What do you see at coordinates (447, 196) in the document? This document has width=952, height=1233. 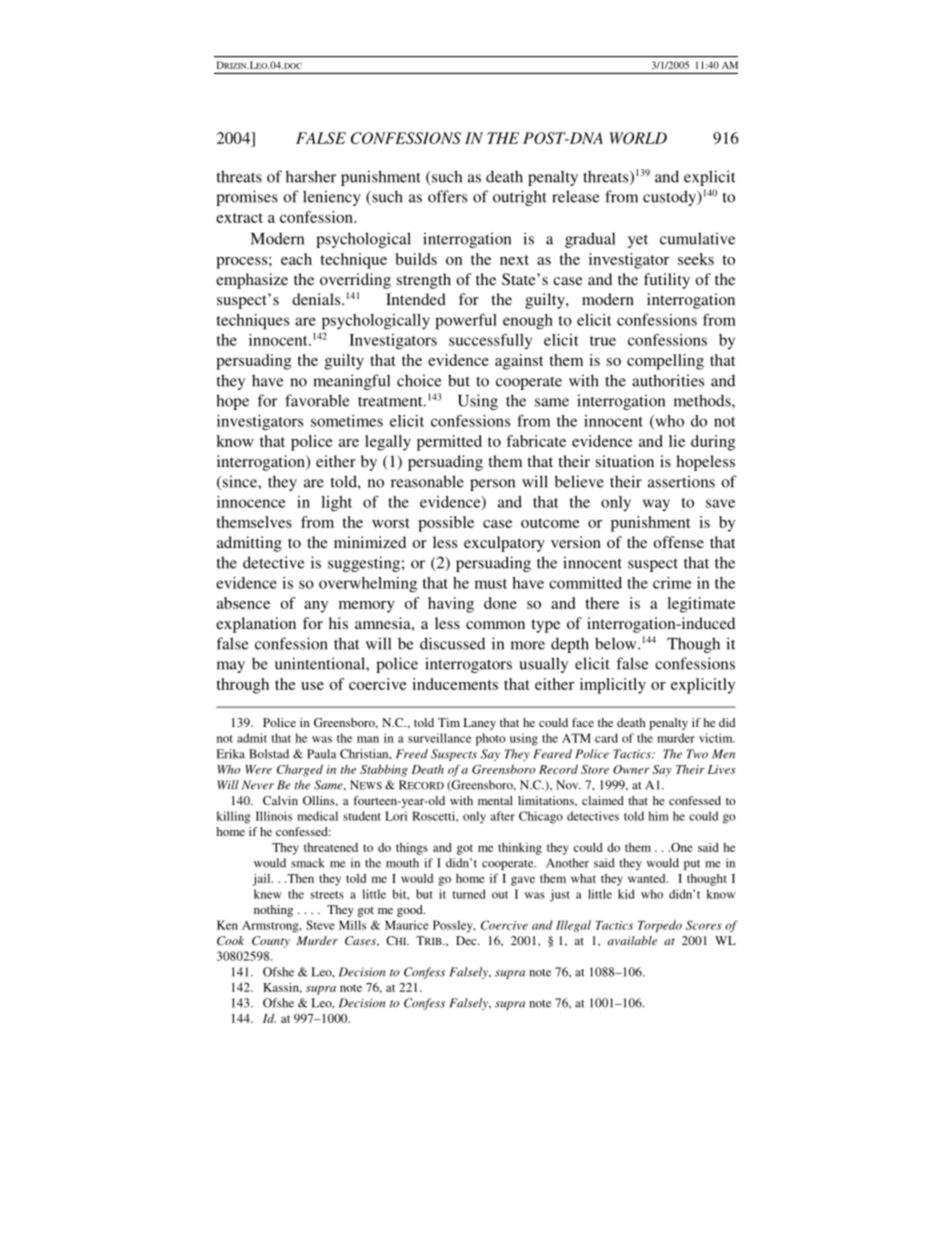 I see `offers` at bounding box center [447, 196].
